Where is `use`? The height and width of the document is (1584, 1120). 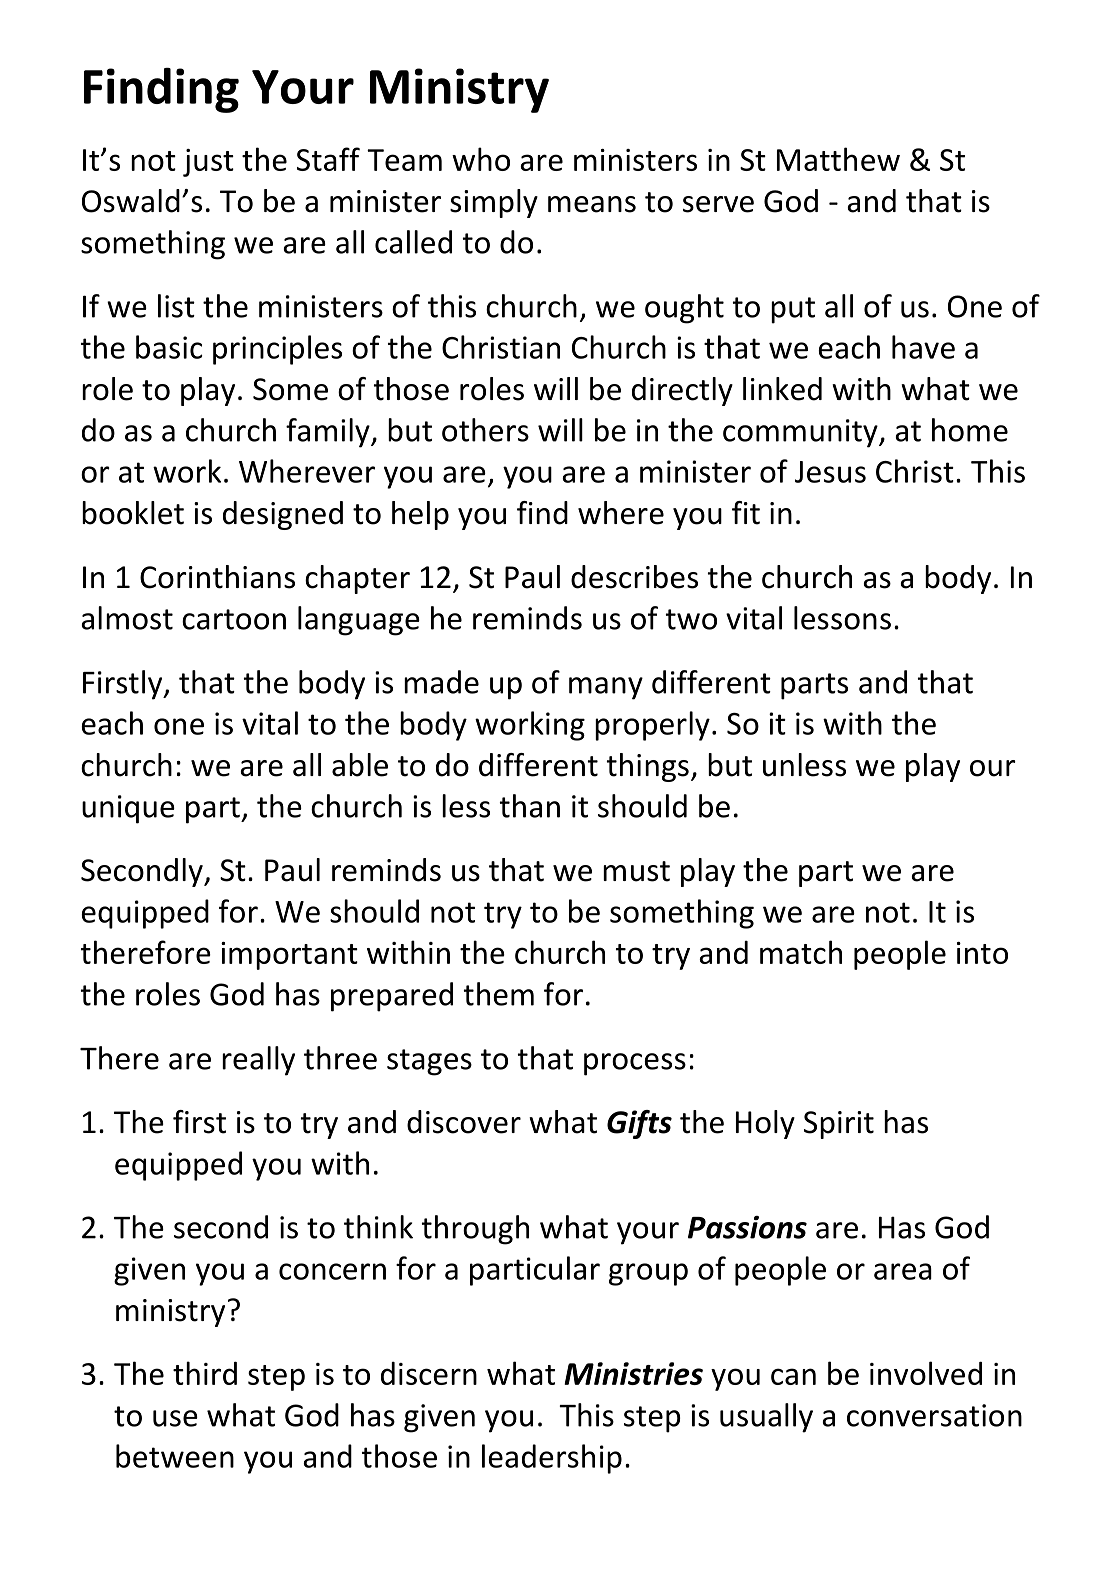
use is located at coordinates (175, 1418).
